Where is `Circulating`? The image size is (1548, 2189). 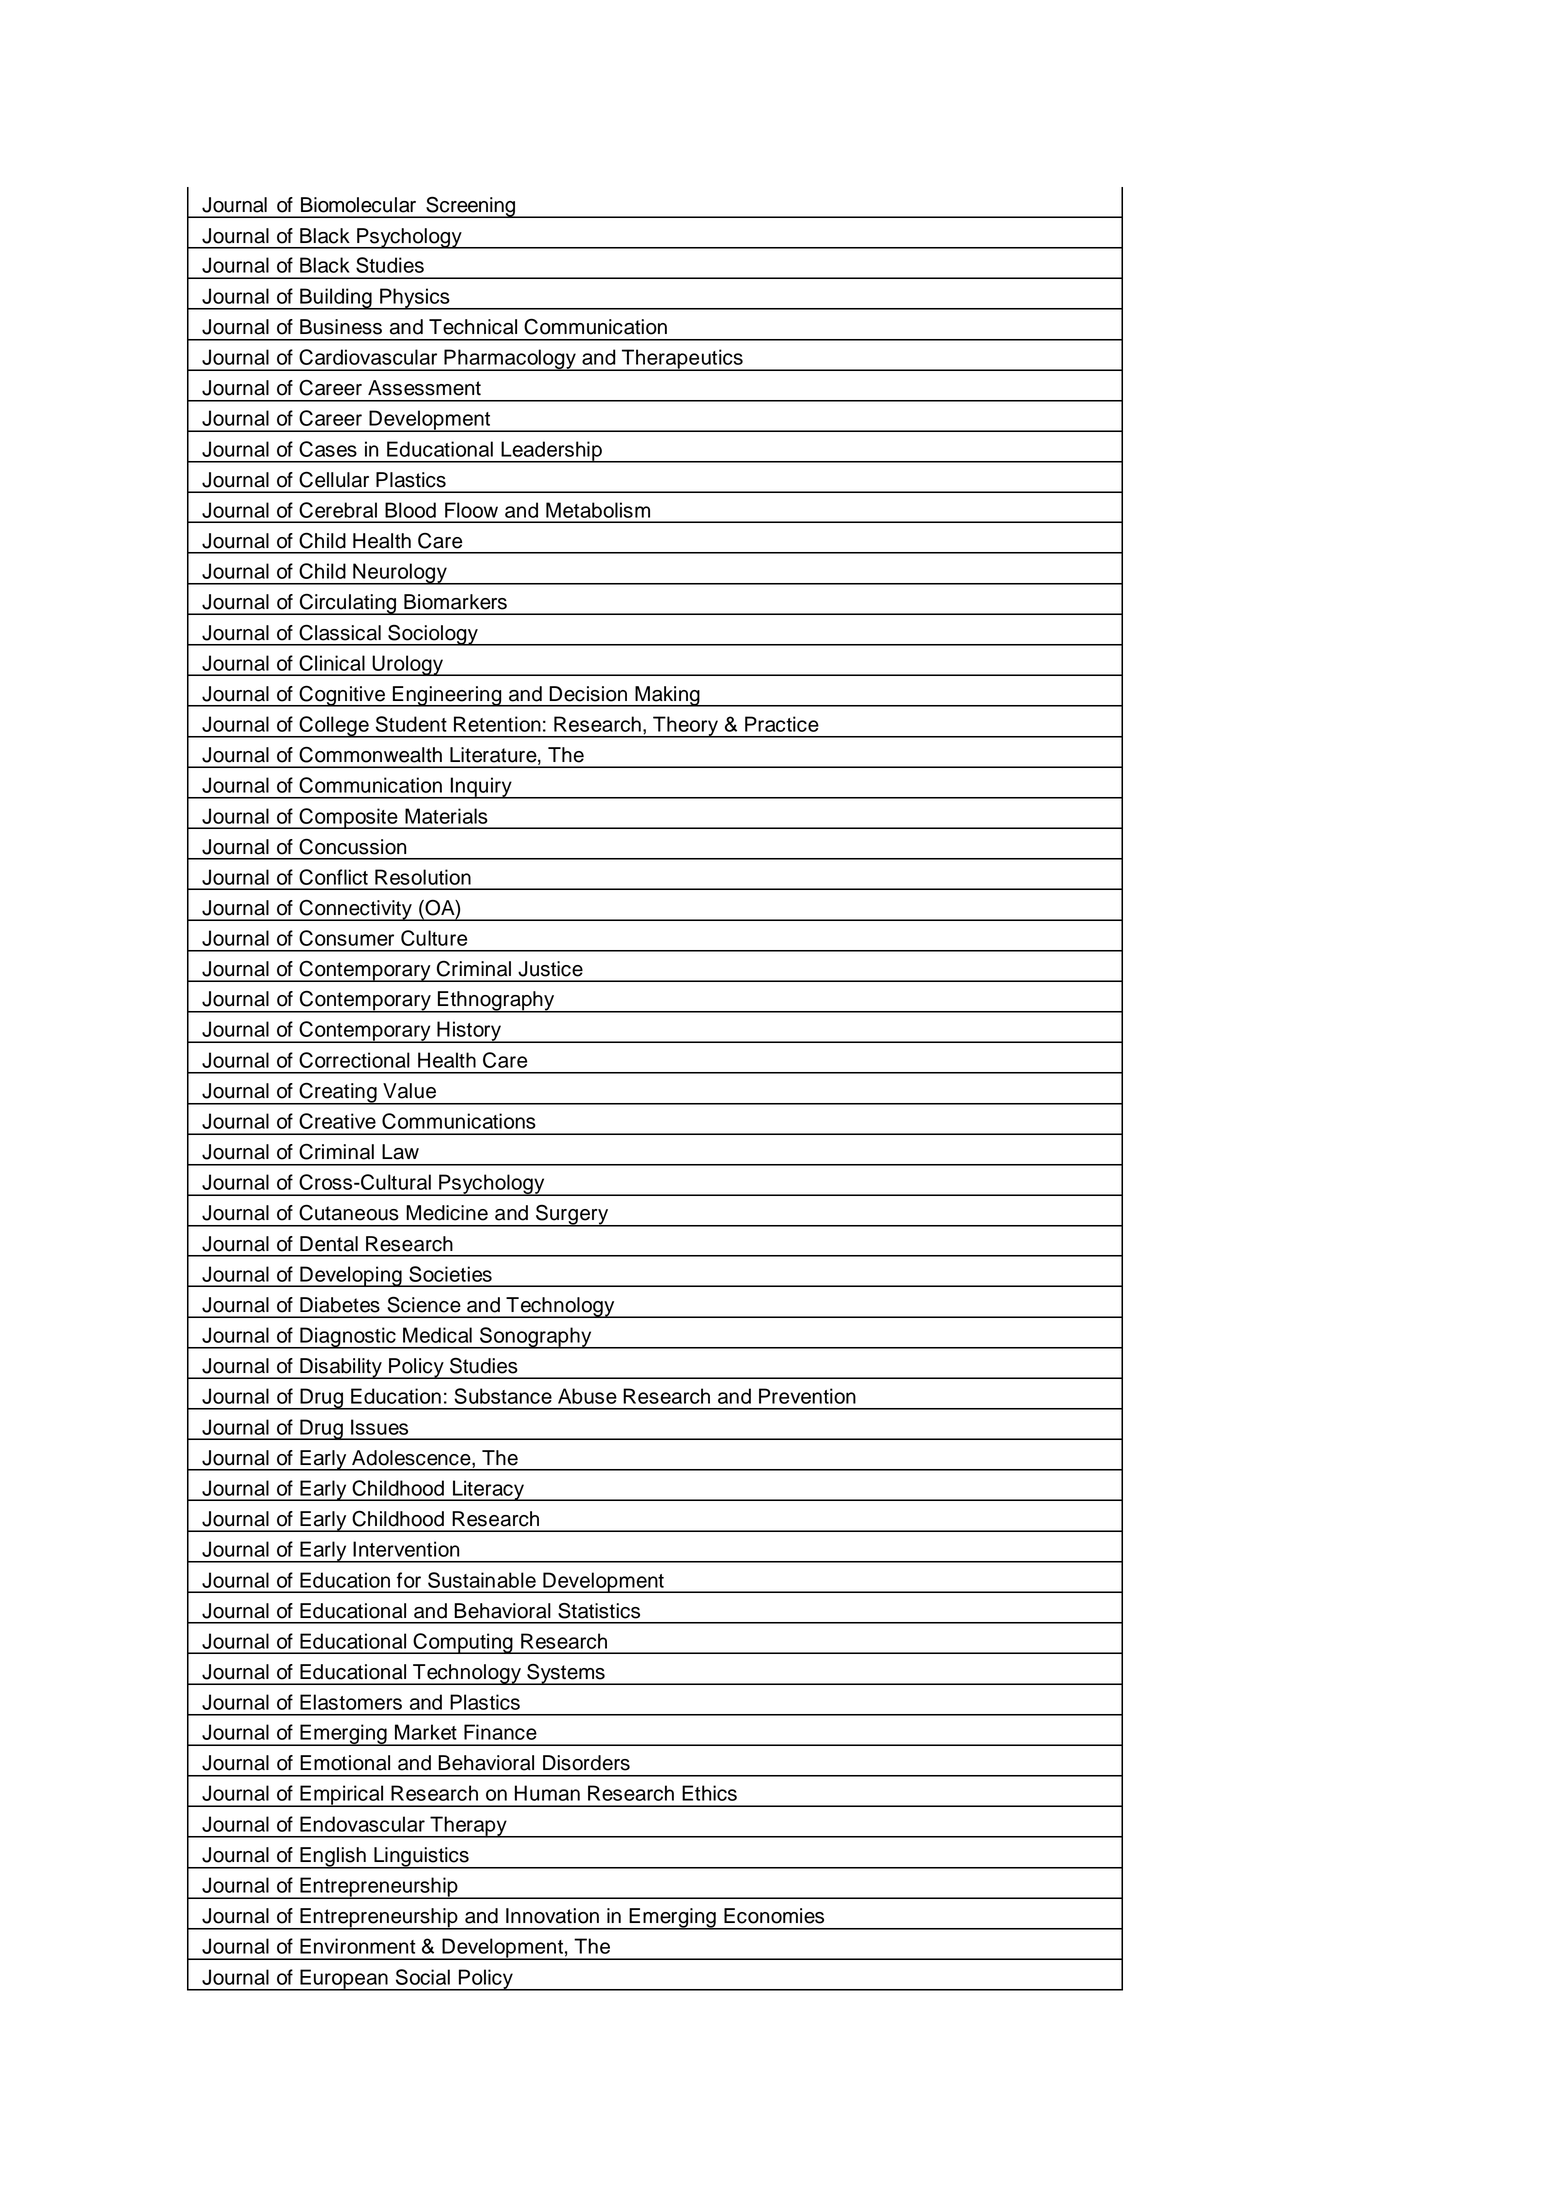
Circulating is located at coordinates (348, 604).
